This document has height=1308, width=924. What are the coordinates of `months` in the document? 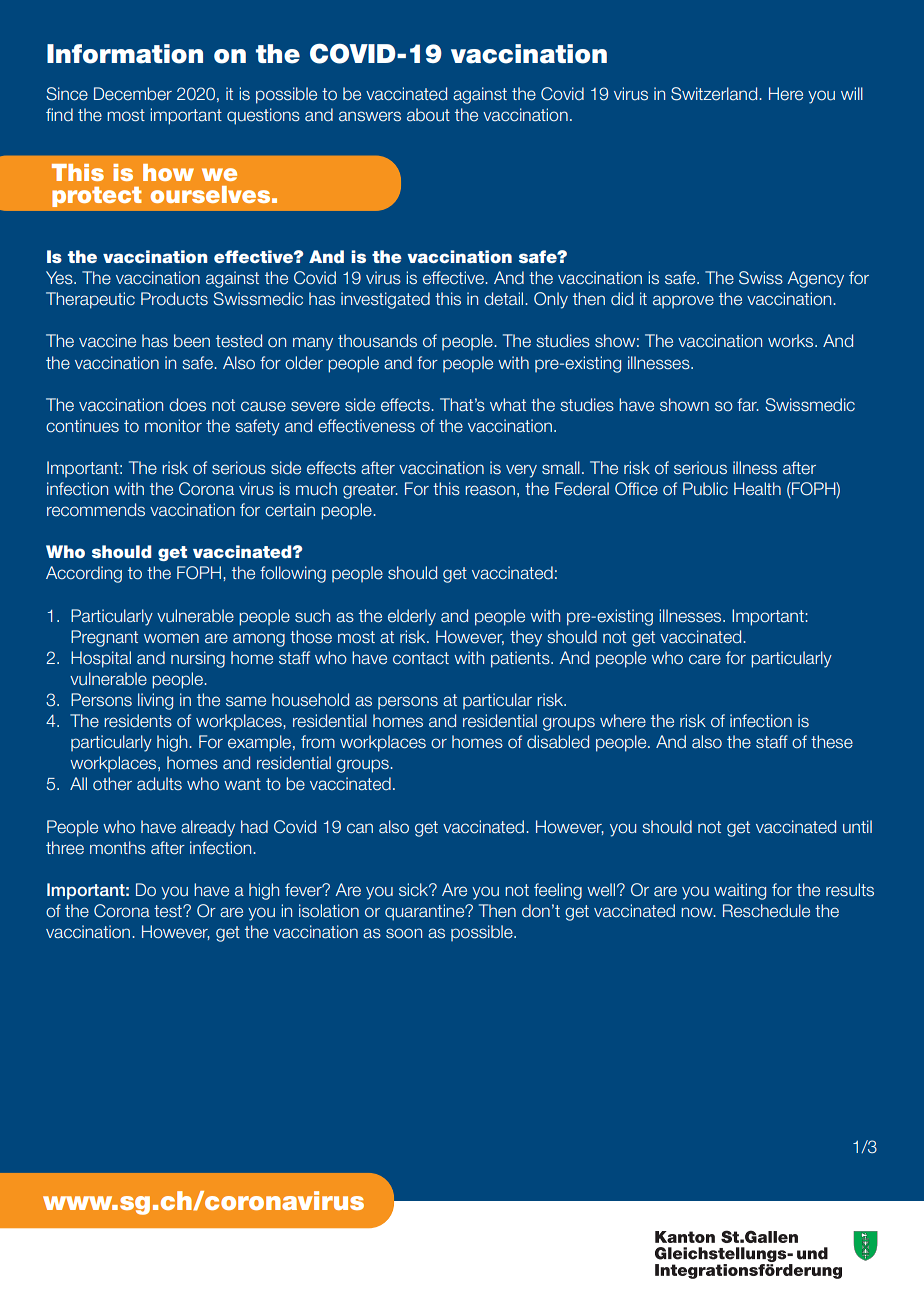 It's located at (118, 848).
